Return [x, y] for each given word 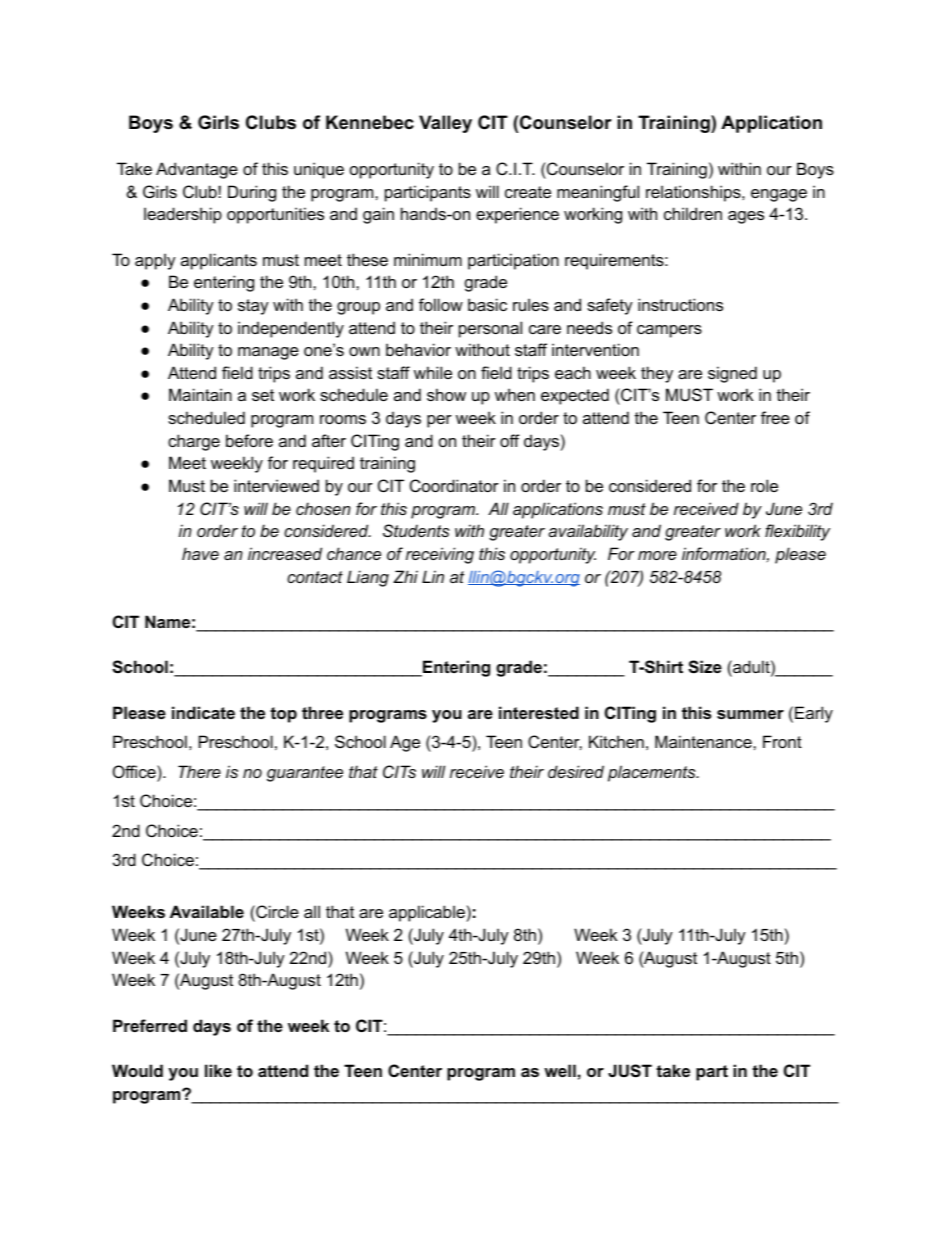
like [218, 1070]
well [560, 1070]
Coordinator [454, 485]
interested [539, 712]
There [199, 771]
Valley [445, 124]
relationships [694, 193]
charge [194, 442]
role [764, 485]
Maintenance [704, 741]
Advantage [197, 170]
